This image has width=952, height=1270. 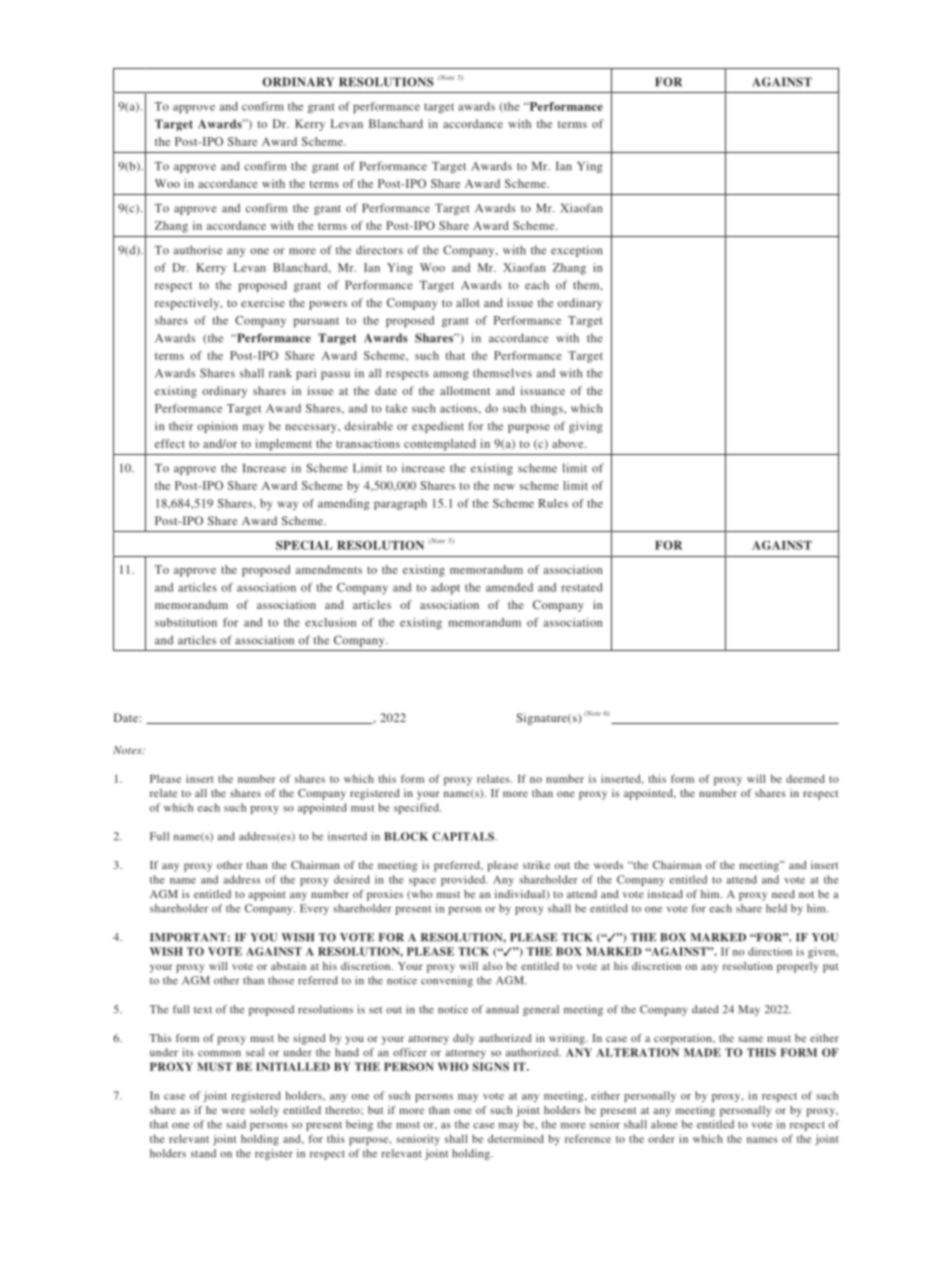 What do you see at coordinates (582, 587) in the image?
I see `restated` at bounding box center [582, 587].
